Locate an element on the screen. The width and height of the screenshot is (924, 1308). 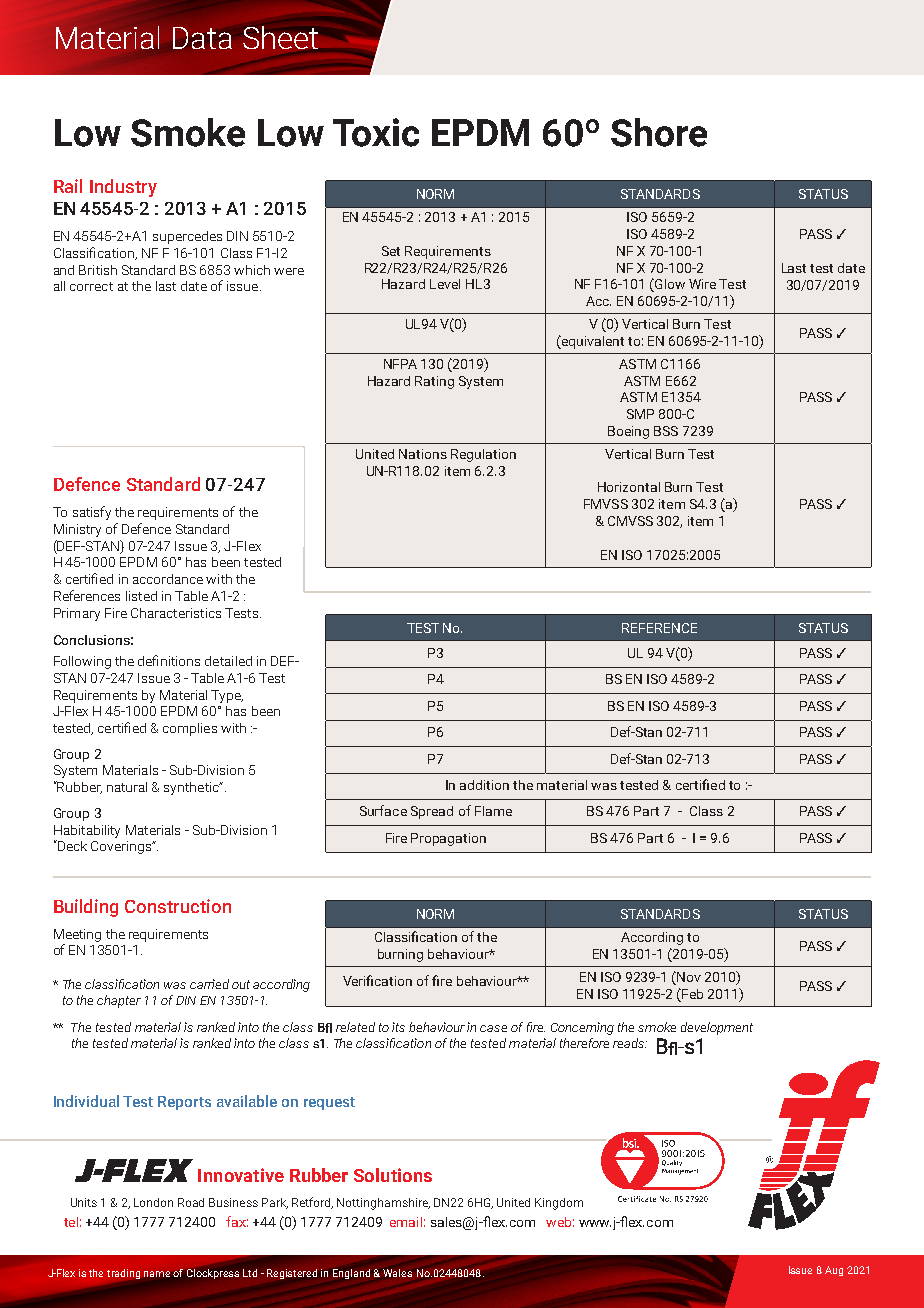
Data is located at coordinates (202, 38).
